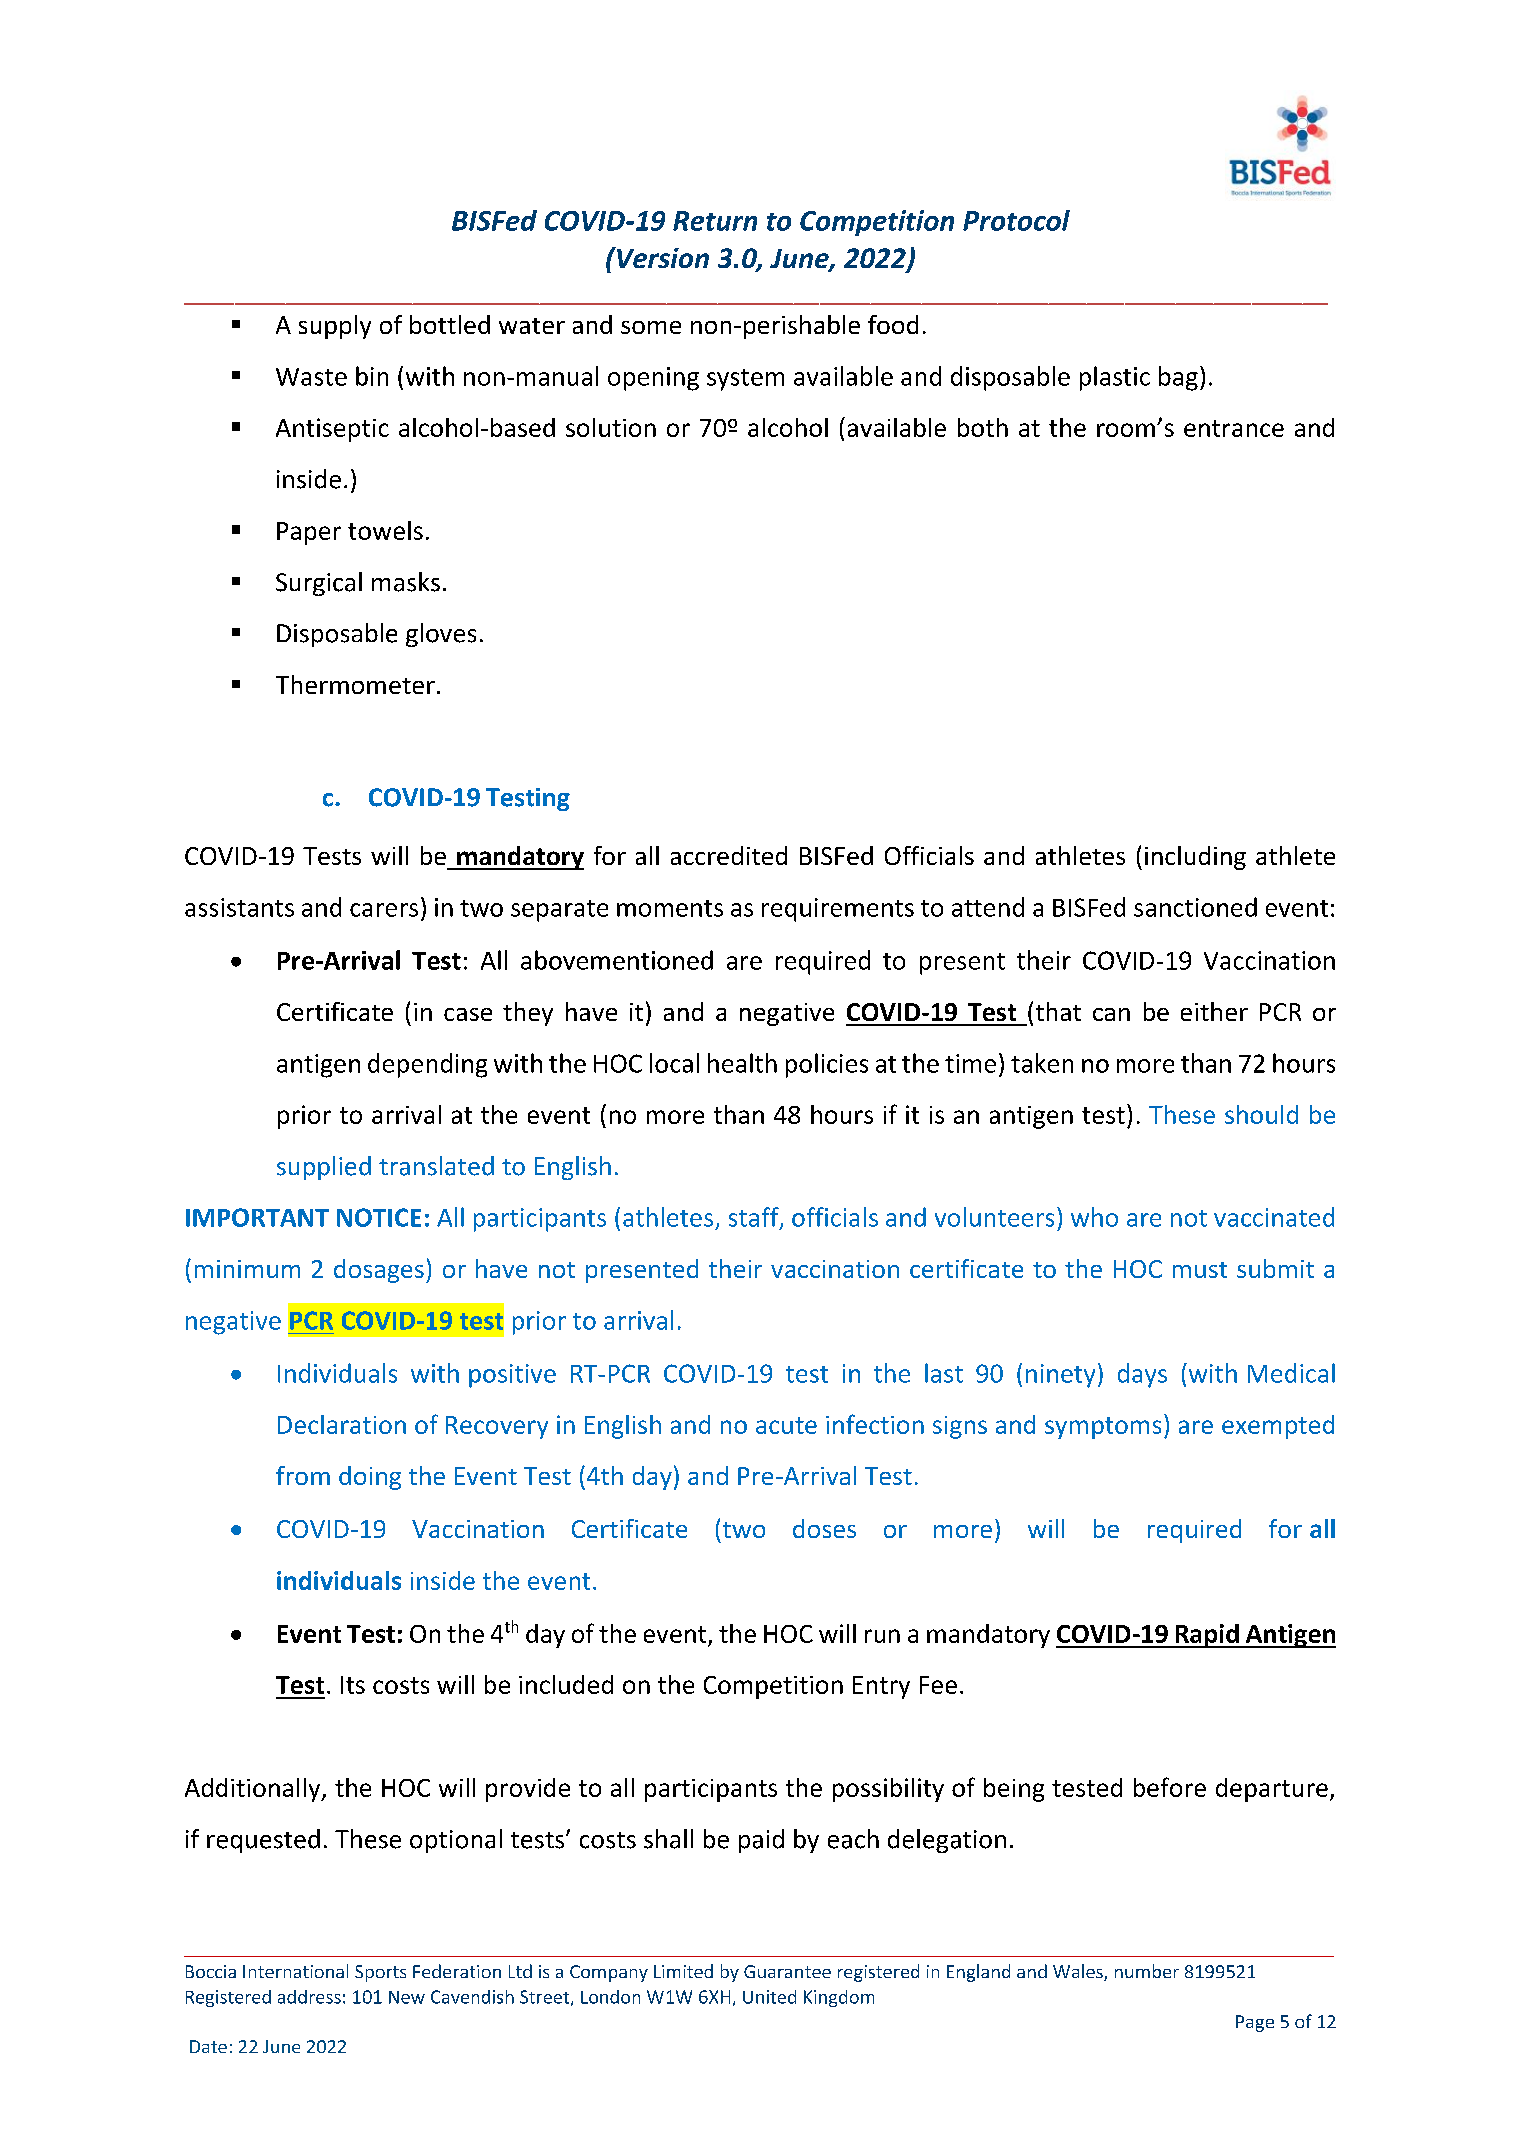 Image resolution: width=1520 pixels, height=2149 pixels. I want to click on Thermometer, so click(355, 684).
